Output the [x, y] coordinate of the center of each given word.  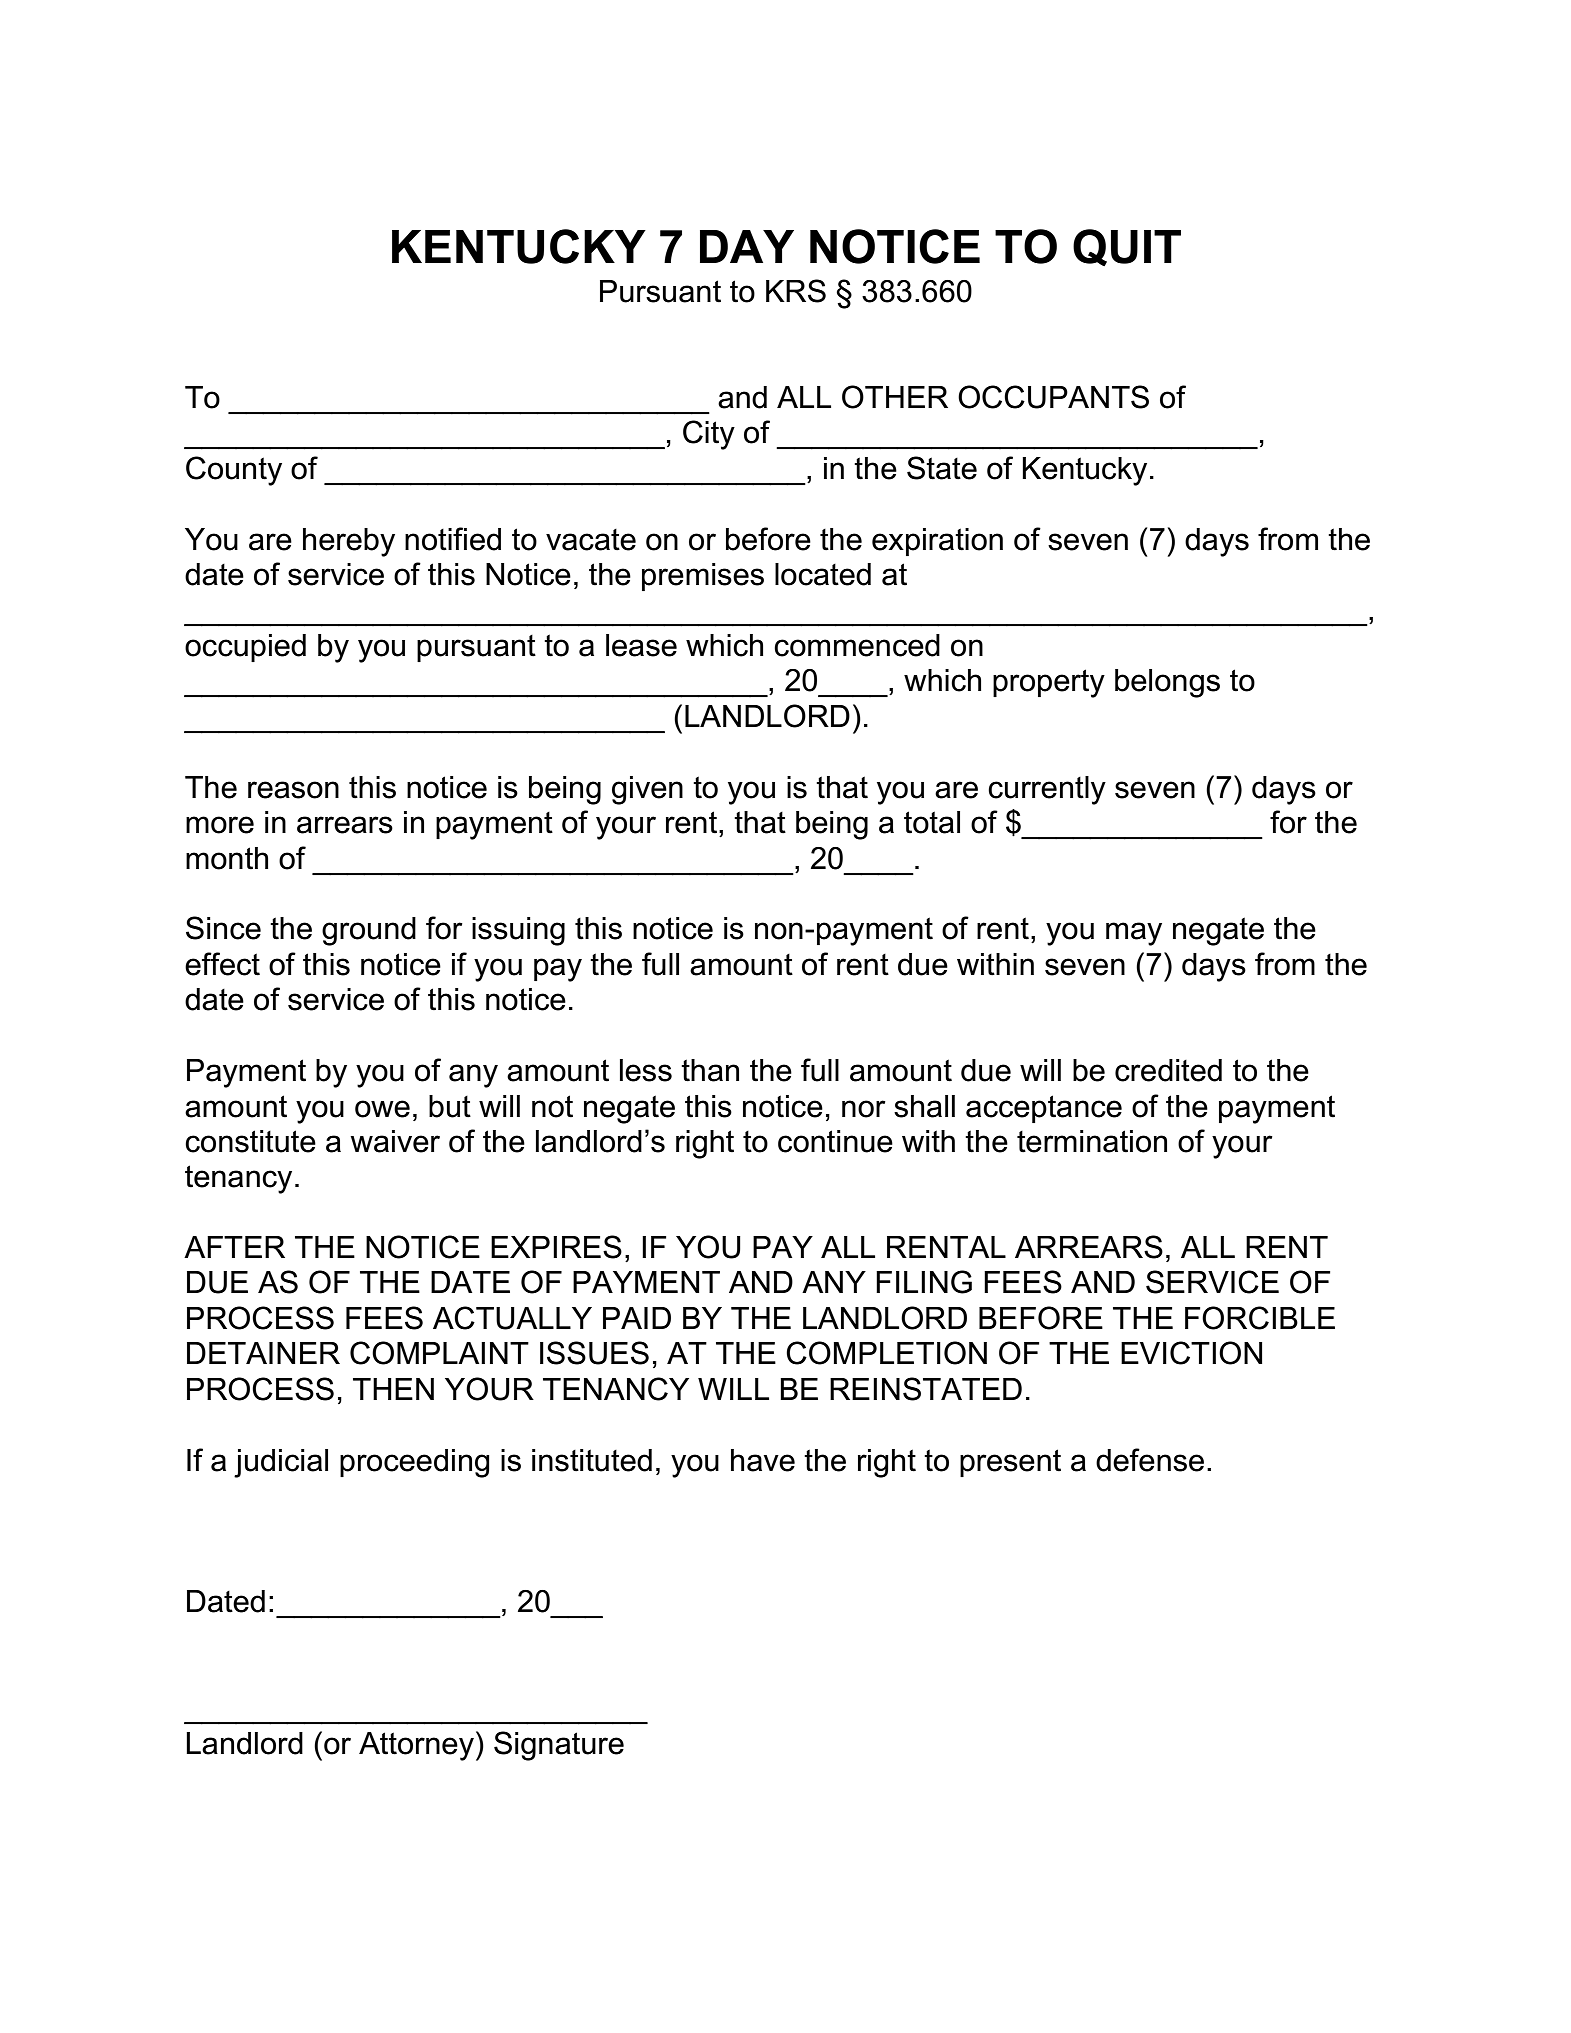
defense [1150, 1460]
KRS [796, 291]
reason [293, 790]
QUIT [1127, 247]
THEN [393, 1389]
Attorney [416, 1746]
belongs [1167, 683]
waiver [395, 1141]
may [1134, 934]
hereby [349, 542]
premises [703, 577]
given [647, 790]
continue [835, 1141]
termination [1092, 1141]
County [234, 471]
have [763, 1460]
